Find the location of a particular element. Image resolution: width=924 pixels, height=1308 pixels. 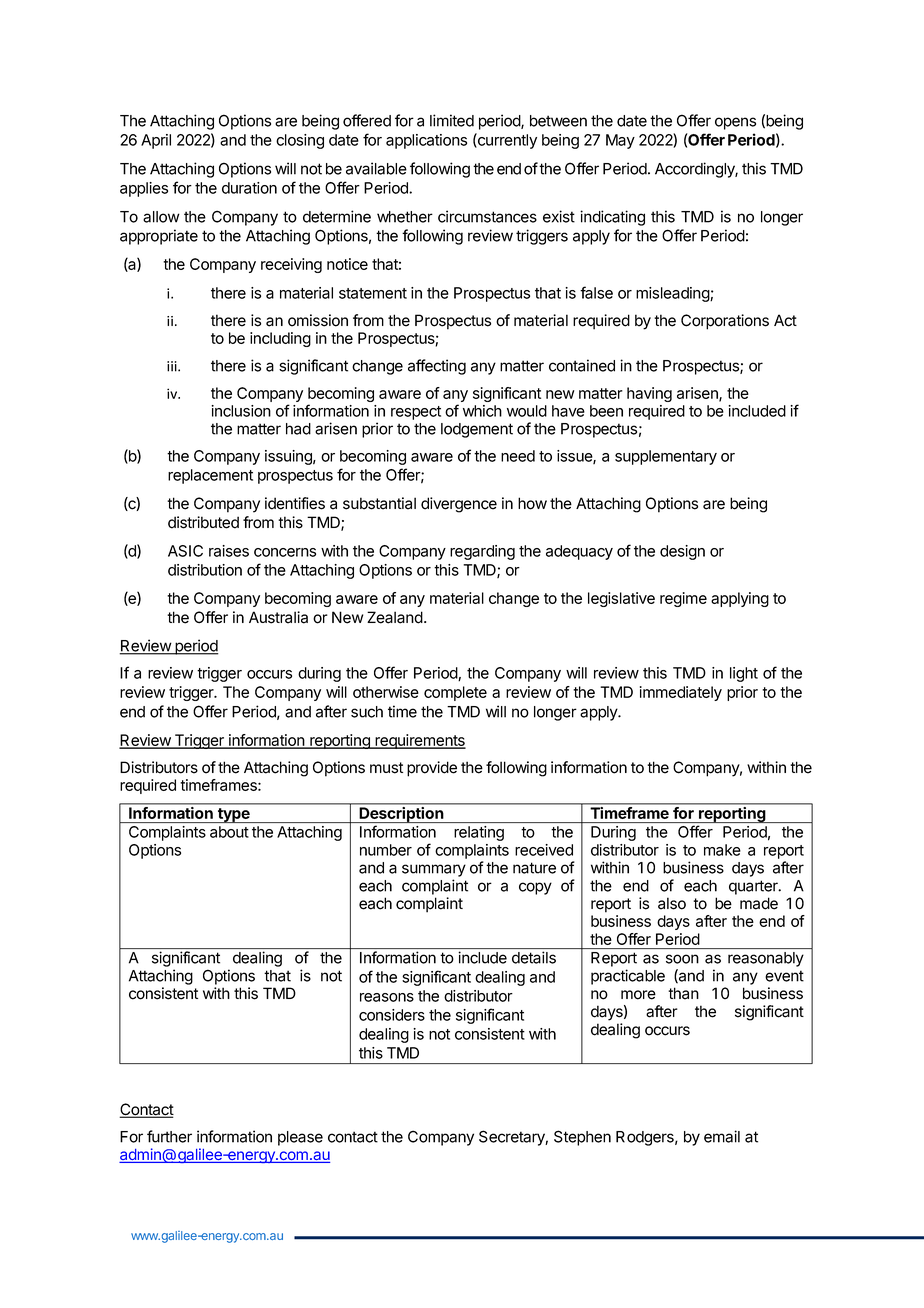

Stephen is located at coordinates (582, 1138).
